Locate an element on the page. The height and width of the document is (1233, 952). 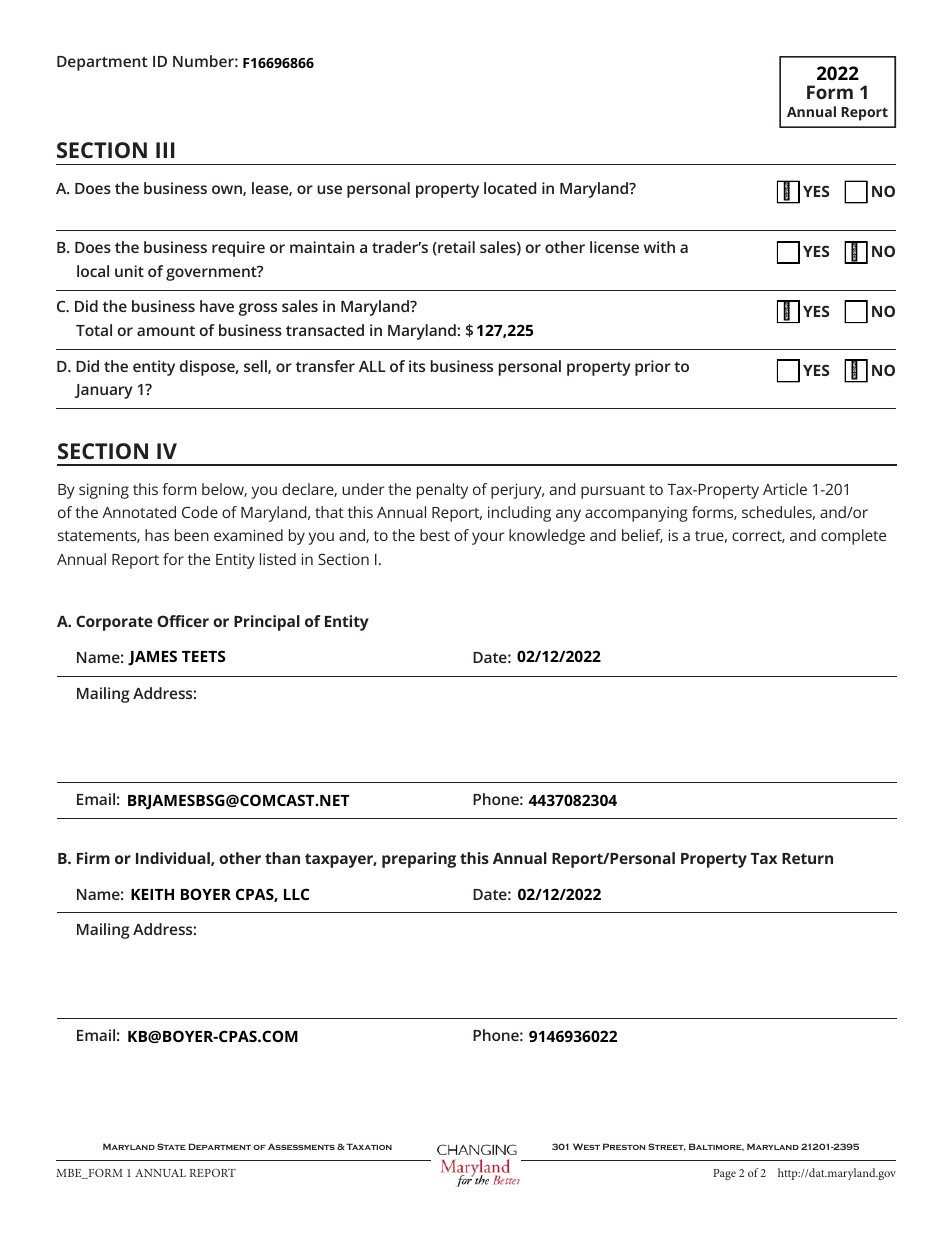
Firm is located at coordinates (93, 858).
